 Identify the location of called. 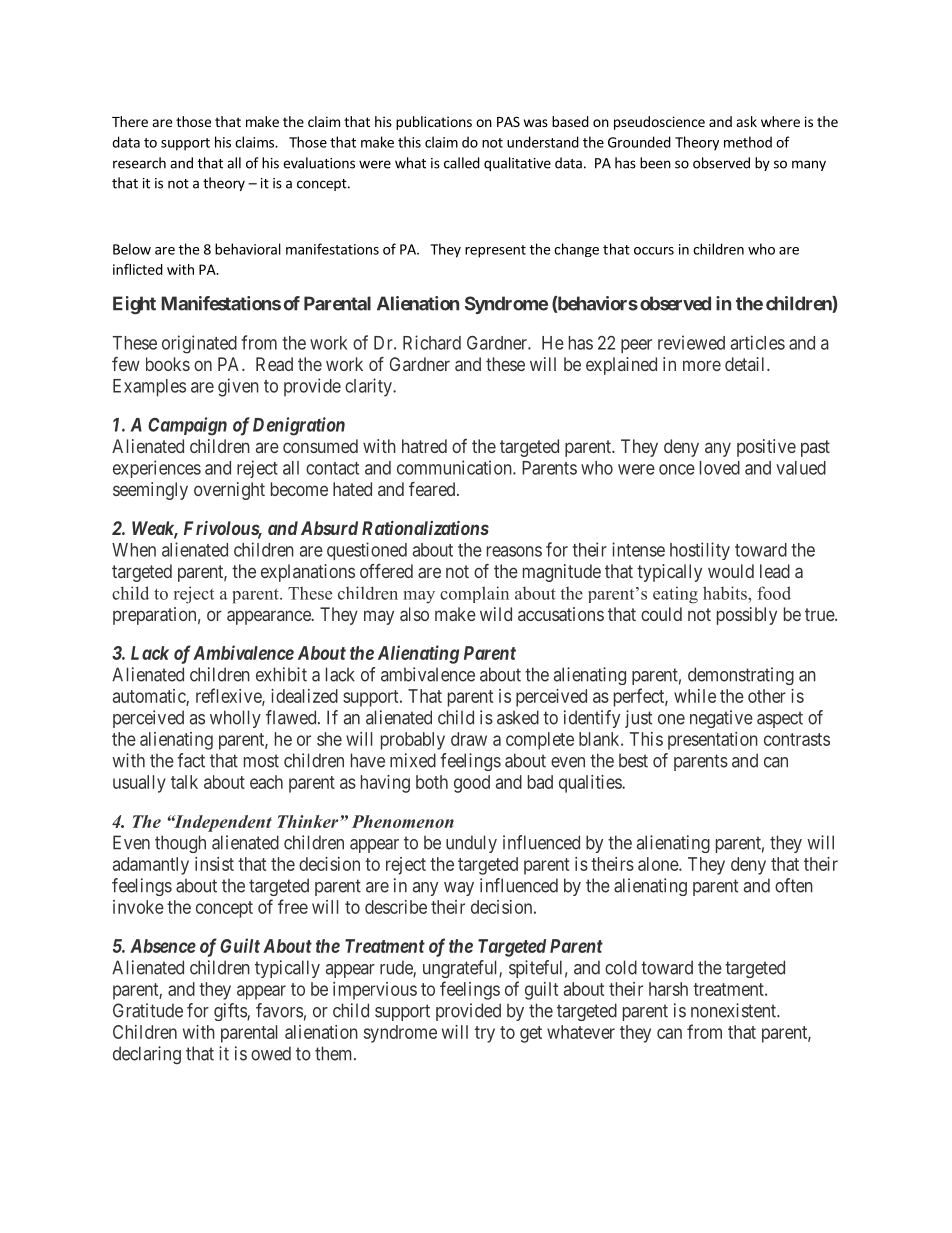
(462, 163).
